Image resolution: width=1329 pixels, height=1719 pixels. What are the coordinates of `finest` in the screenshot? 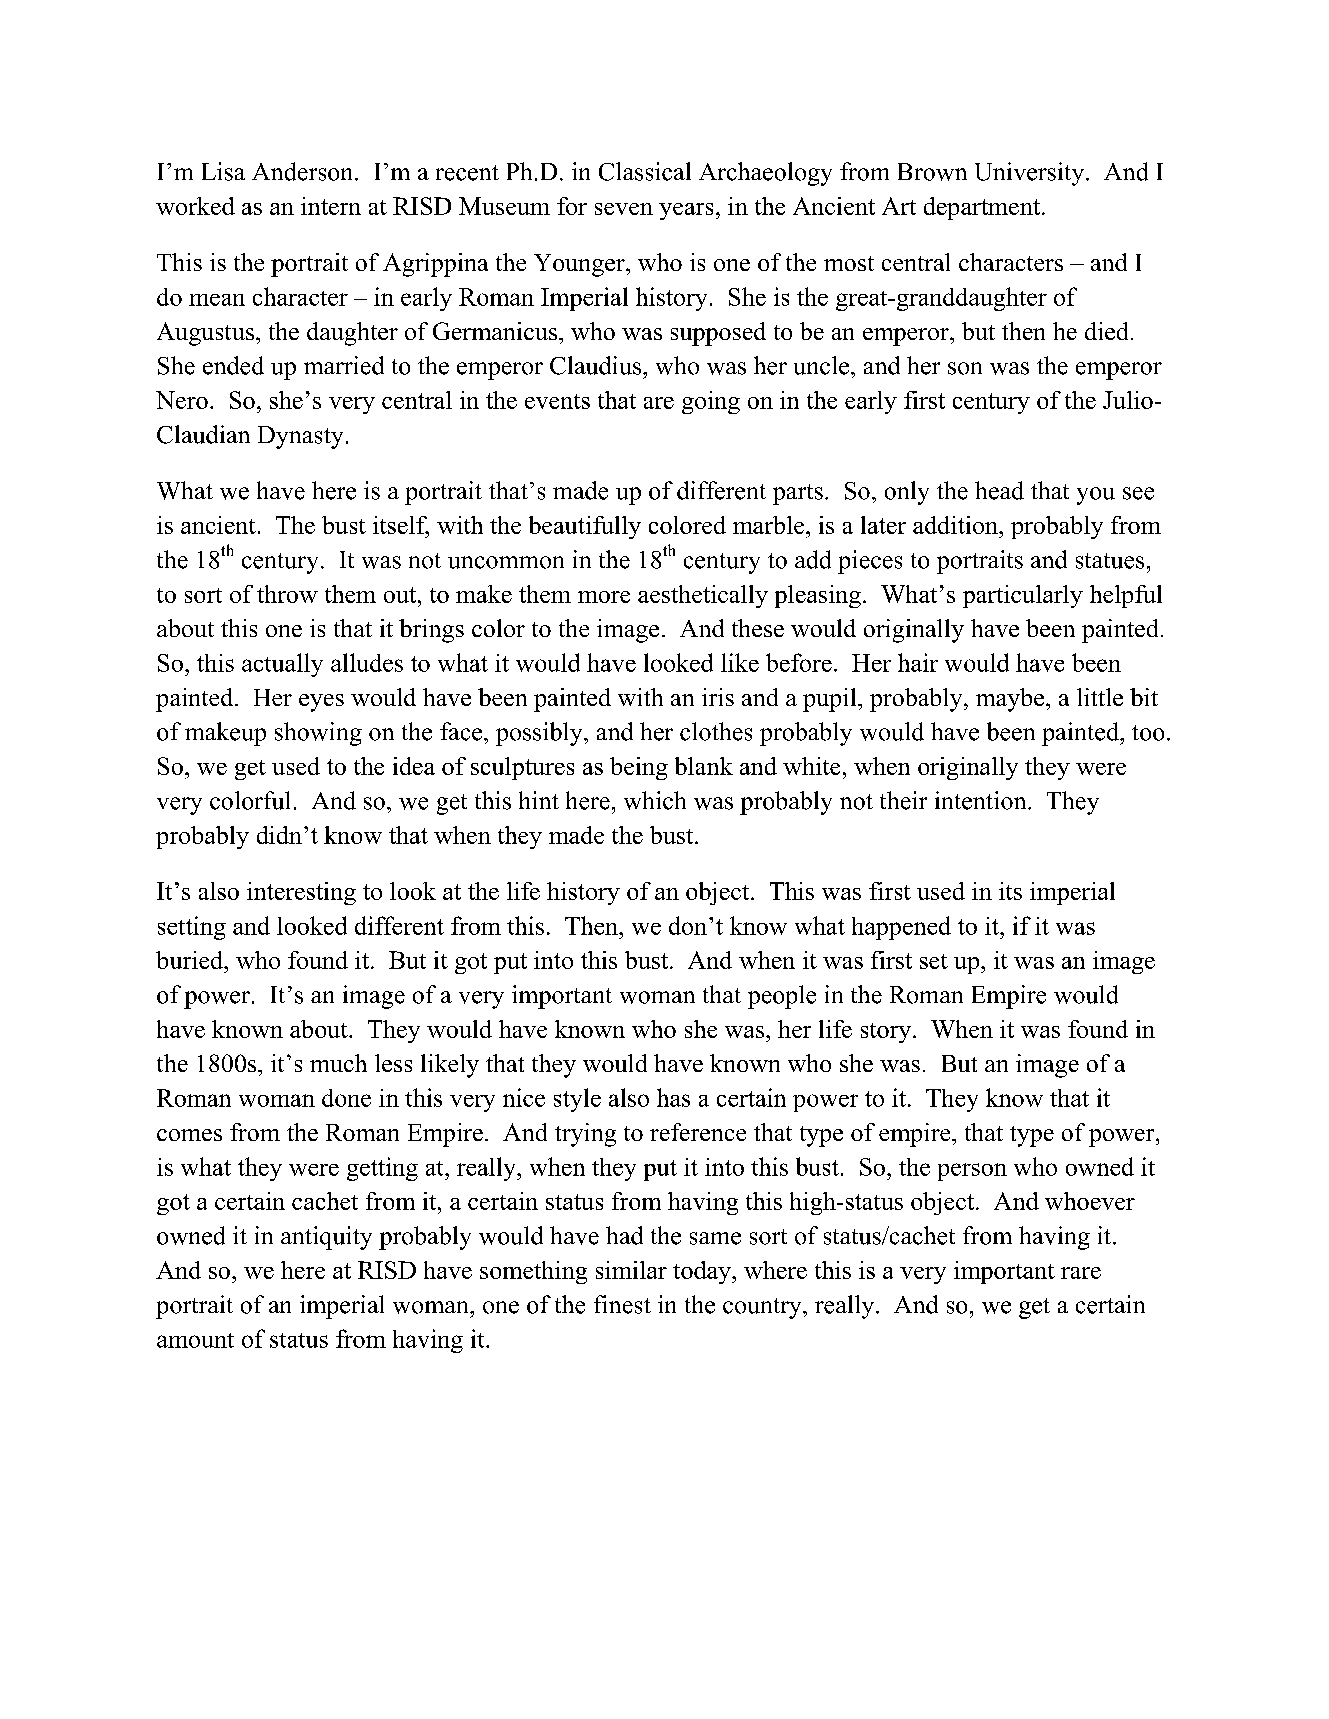 It's located at (622, 1304).
